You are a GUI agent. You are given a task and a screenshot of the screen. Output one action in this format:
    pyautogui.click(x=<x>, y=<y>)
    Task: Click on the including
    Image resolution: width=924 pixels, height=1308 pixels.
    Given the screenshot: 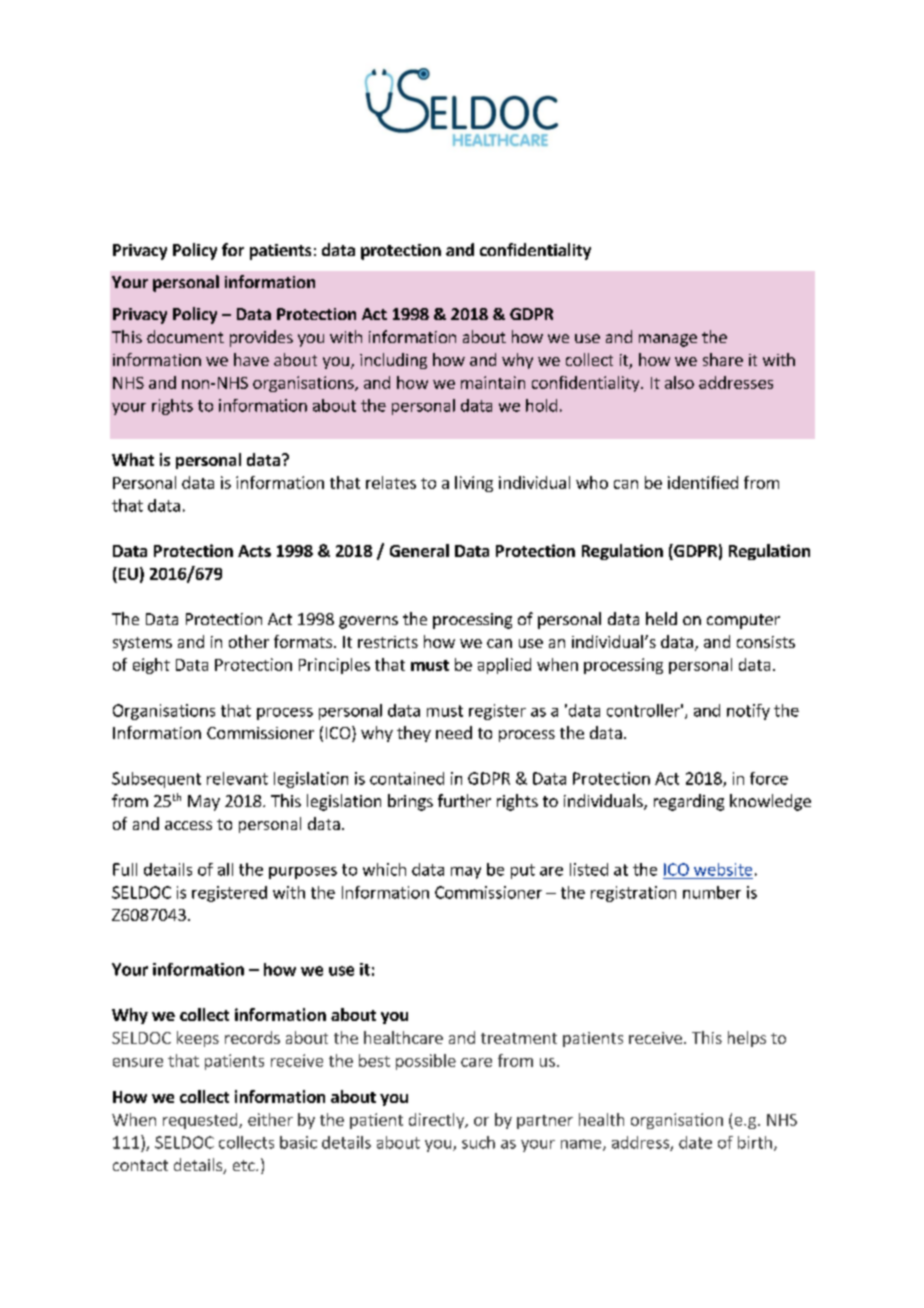 What is the action you would take?
    pyautogui.click(x=393, y=361)
